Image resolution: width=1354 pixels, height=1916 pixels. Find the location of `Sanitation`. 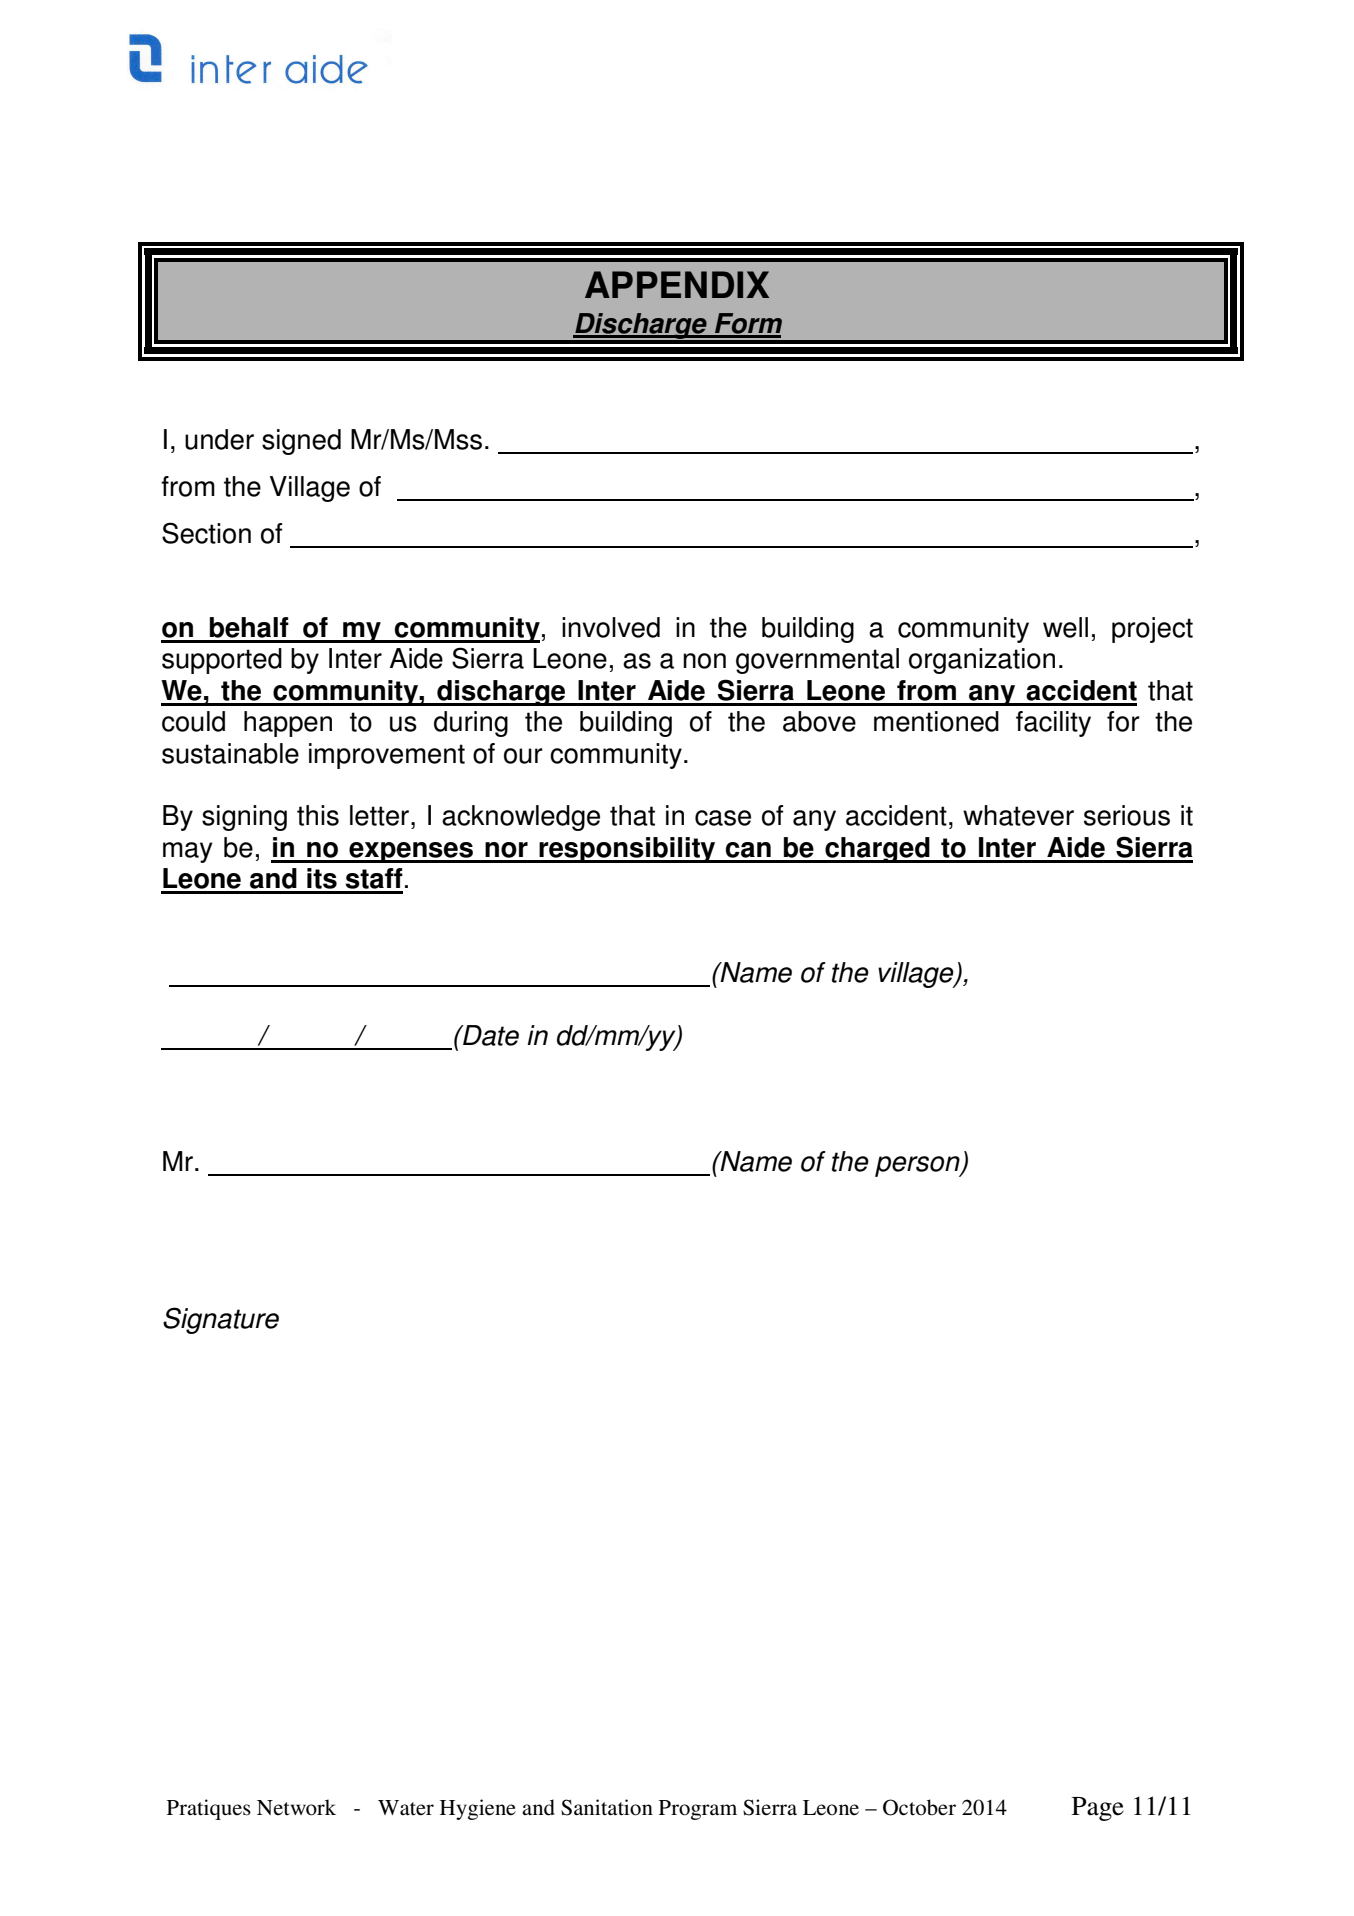

Sanitation is located at coordinates (607, 1807).
